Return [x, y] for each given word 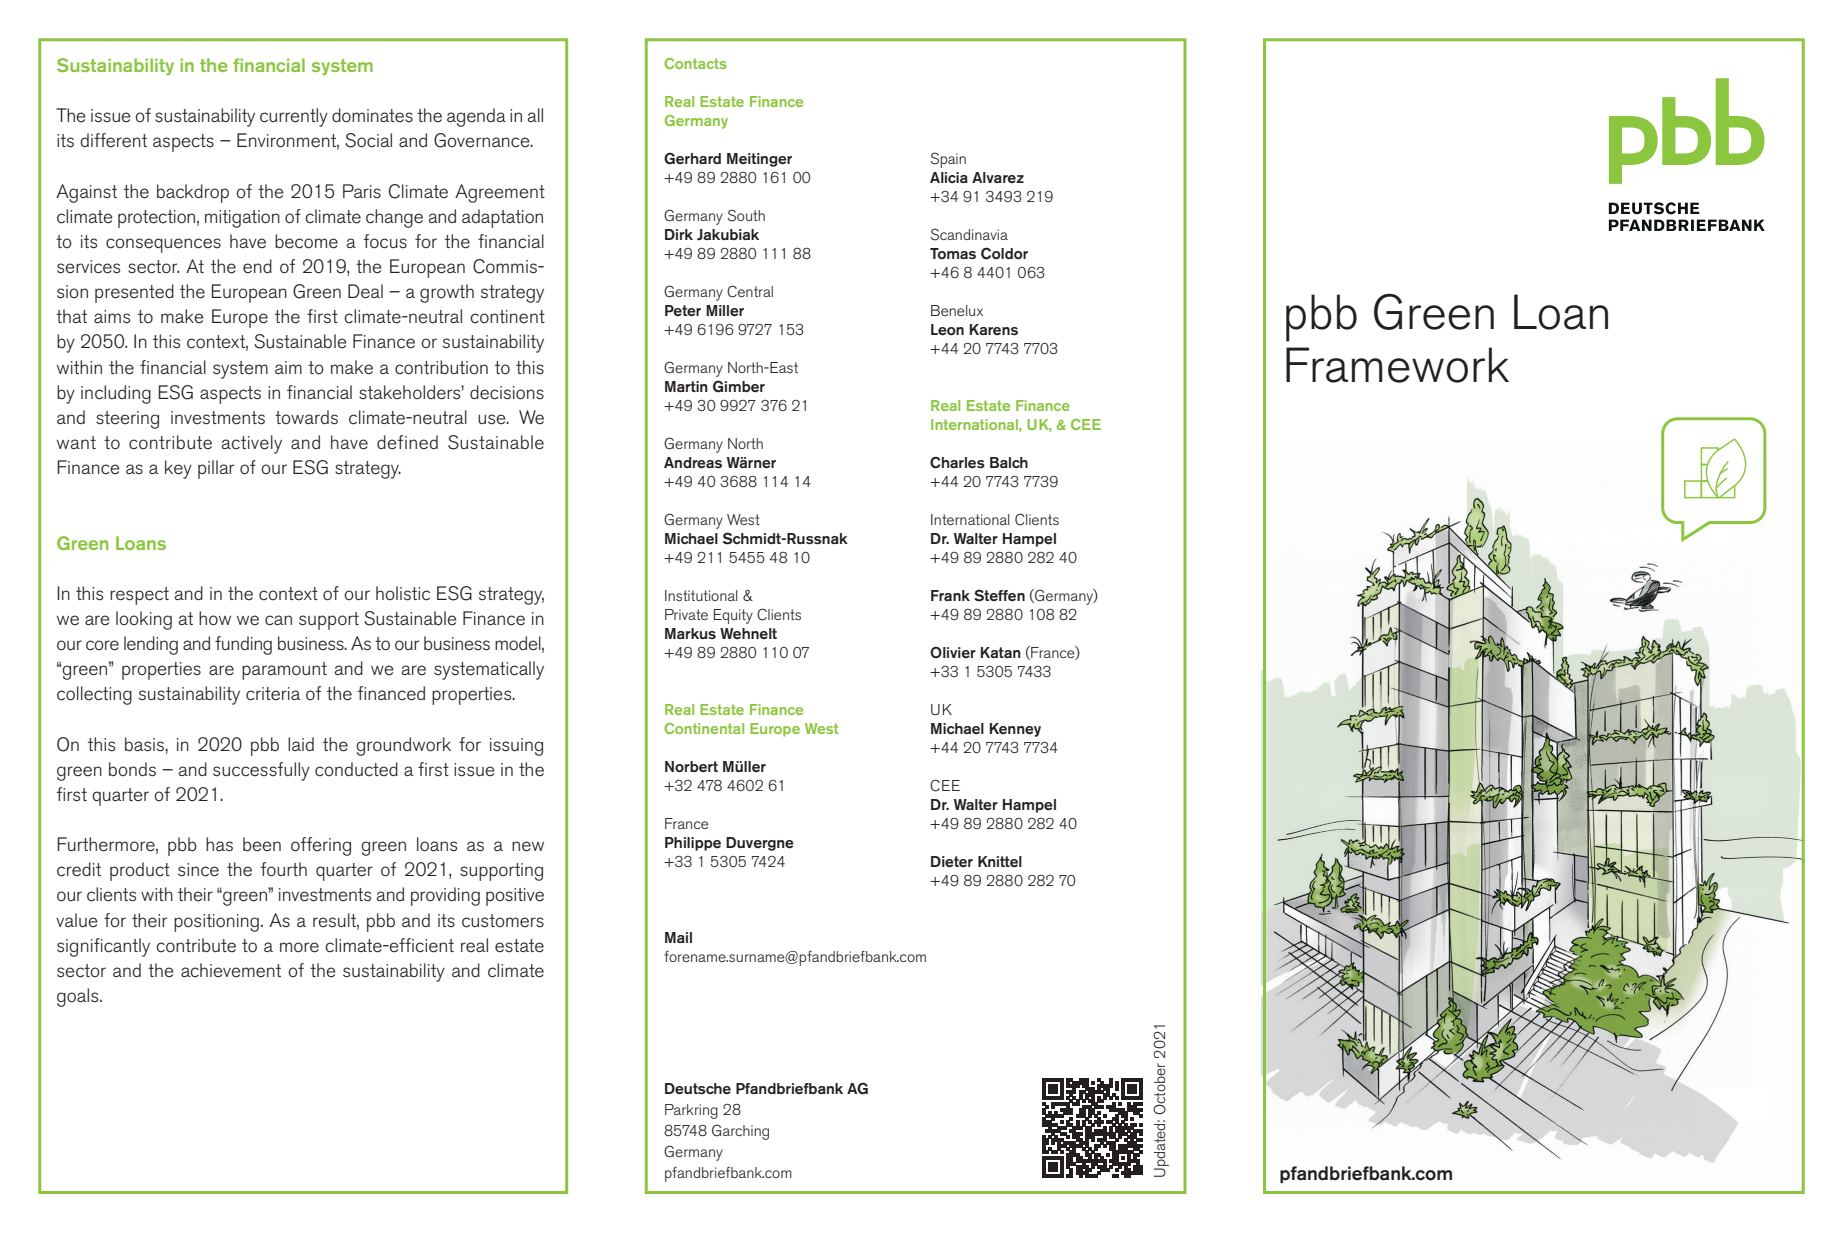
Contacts [695, 63]
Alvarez [998, 177]
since [198, 870]
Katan [1001, 652]
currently [294, 117]
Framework [1397, 365]
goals [79, 997]
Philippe [693, 844]
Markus [690, 634]
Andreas [693, 463]
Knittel [1000, 861]
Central [750, 291]
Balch [1009, 462]
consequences [163, 245]
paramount [284, 671]
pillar [216, 469]
